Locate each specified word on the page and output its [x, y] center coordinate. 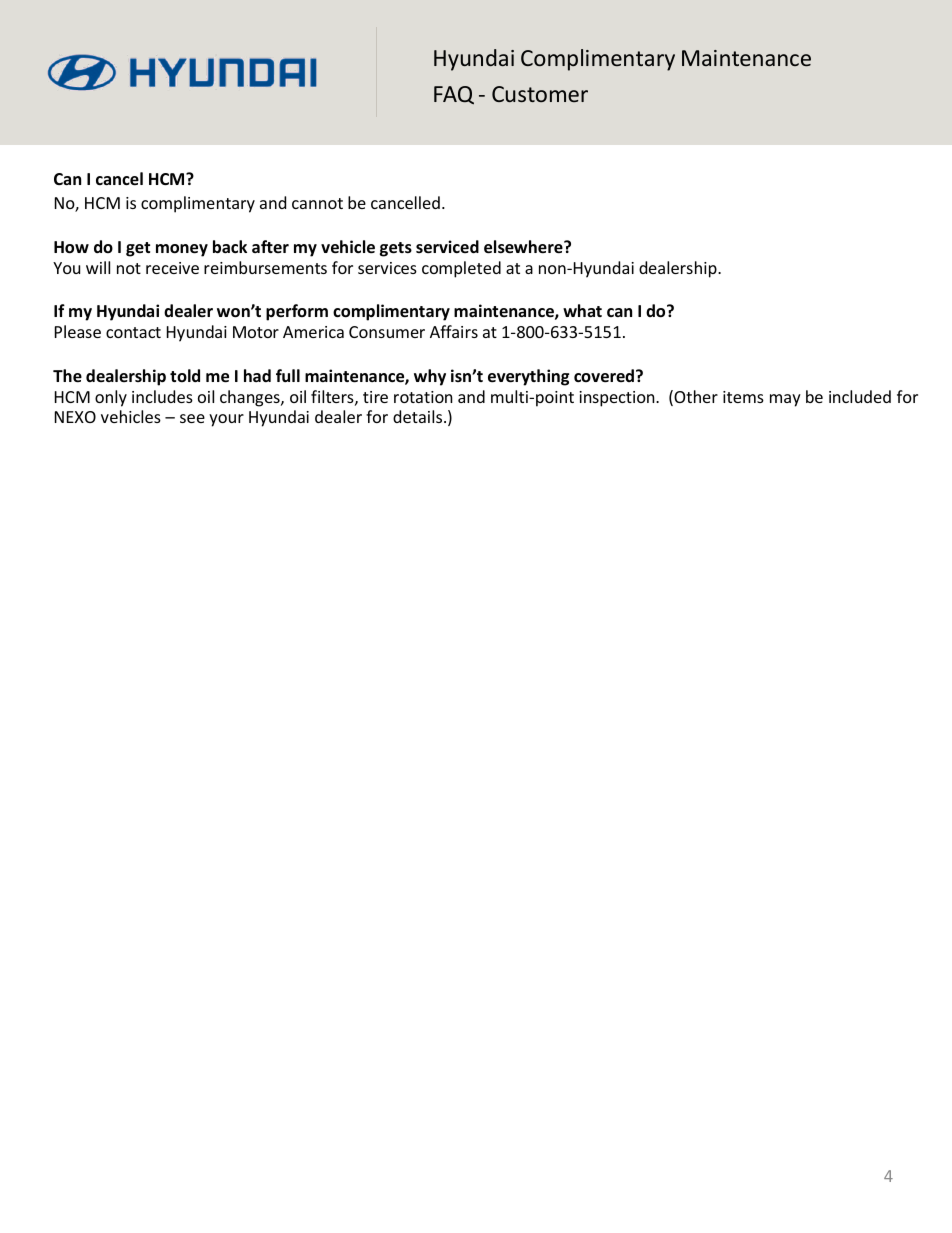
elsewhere [524, 247]
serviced [447, 247]
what [582, 310]
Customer [540, 94]
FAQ [454, 95]
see [192, 418]
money [182, 250]
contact [133, 332]
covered [604, 376]
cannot [317, 203]
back [230, 247]
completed [461, 269]
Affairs [454, 331]
